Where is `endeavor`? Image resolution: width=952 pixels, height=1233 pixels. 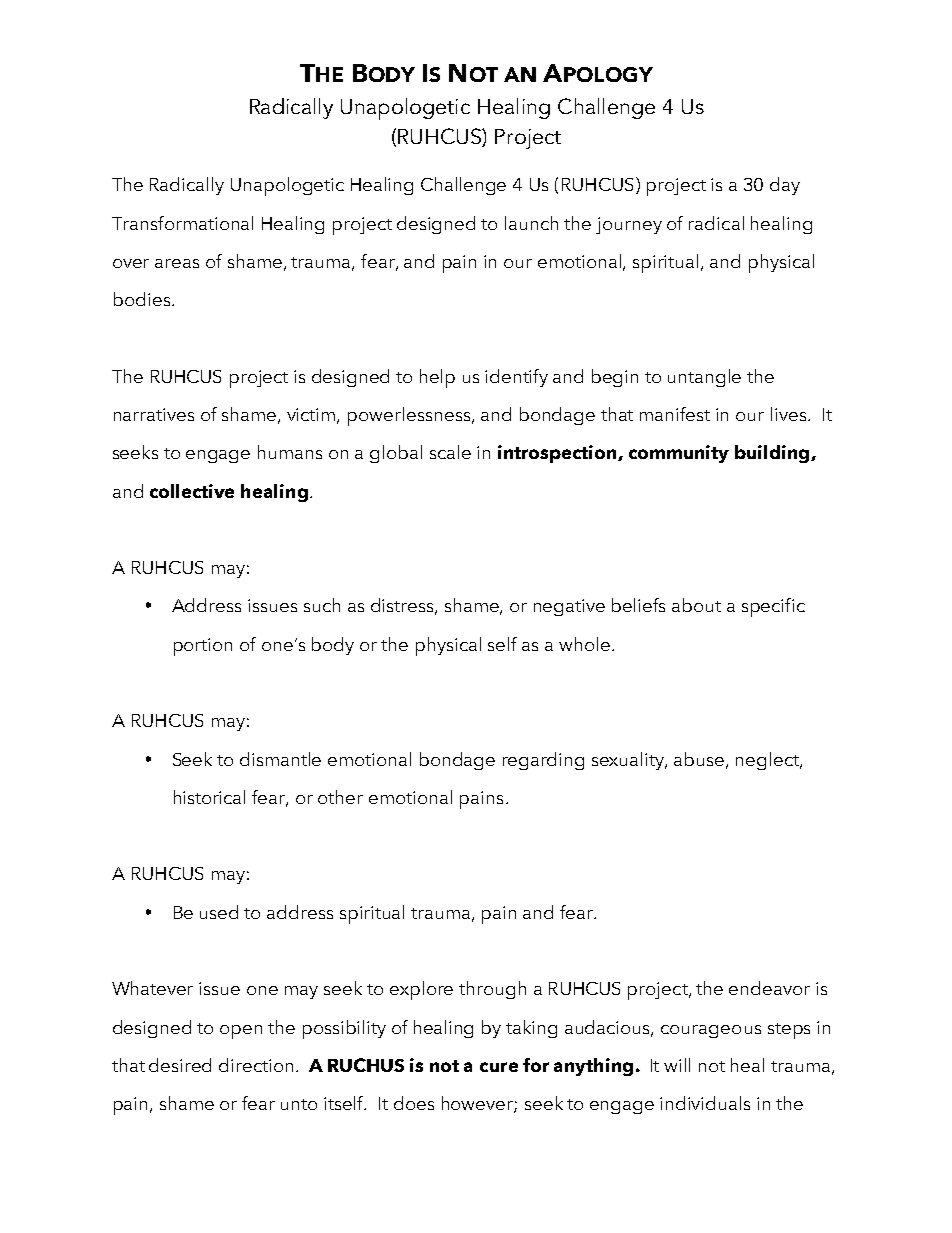 endeavor is located at coordinates (769, 988).
